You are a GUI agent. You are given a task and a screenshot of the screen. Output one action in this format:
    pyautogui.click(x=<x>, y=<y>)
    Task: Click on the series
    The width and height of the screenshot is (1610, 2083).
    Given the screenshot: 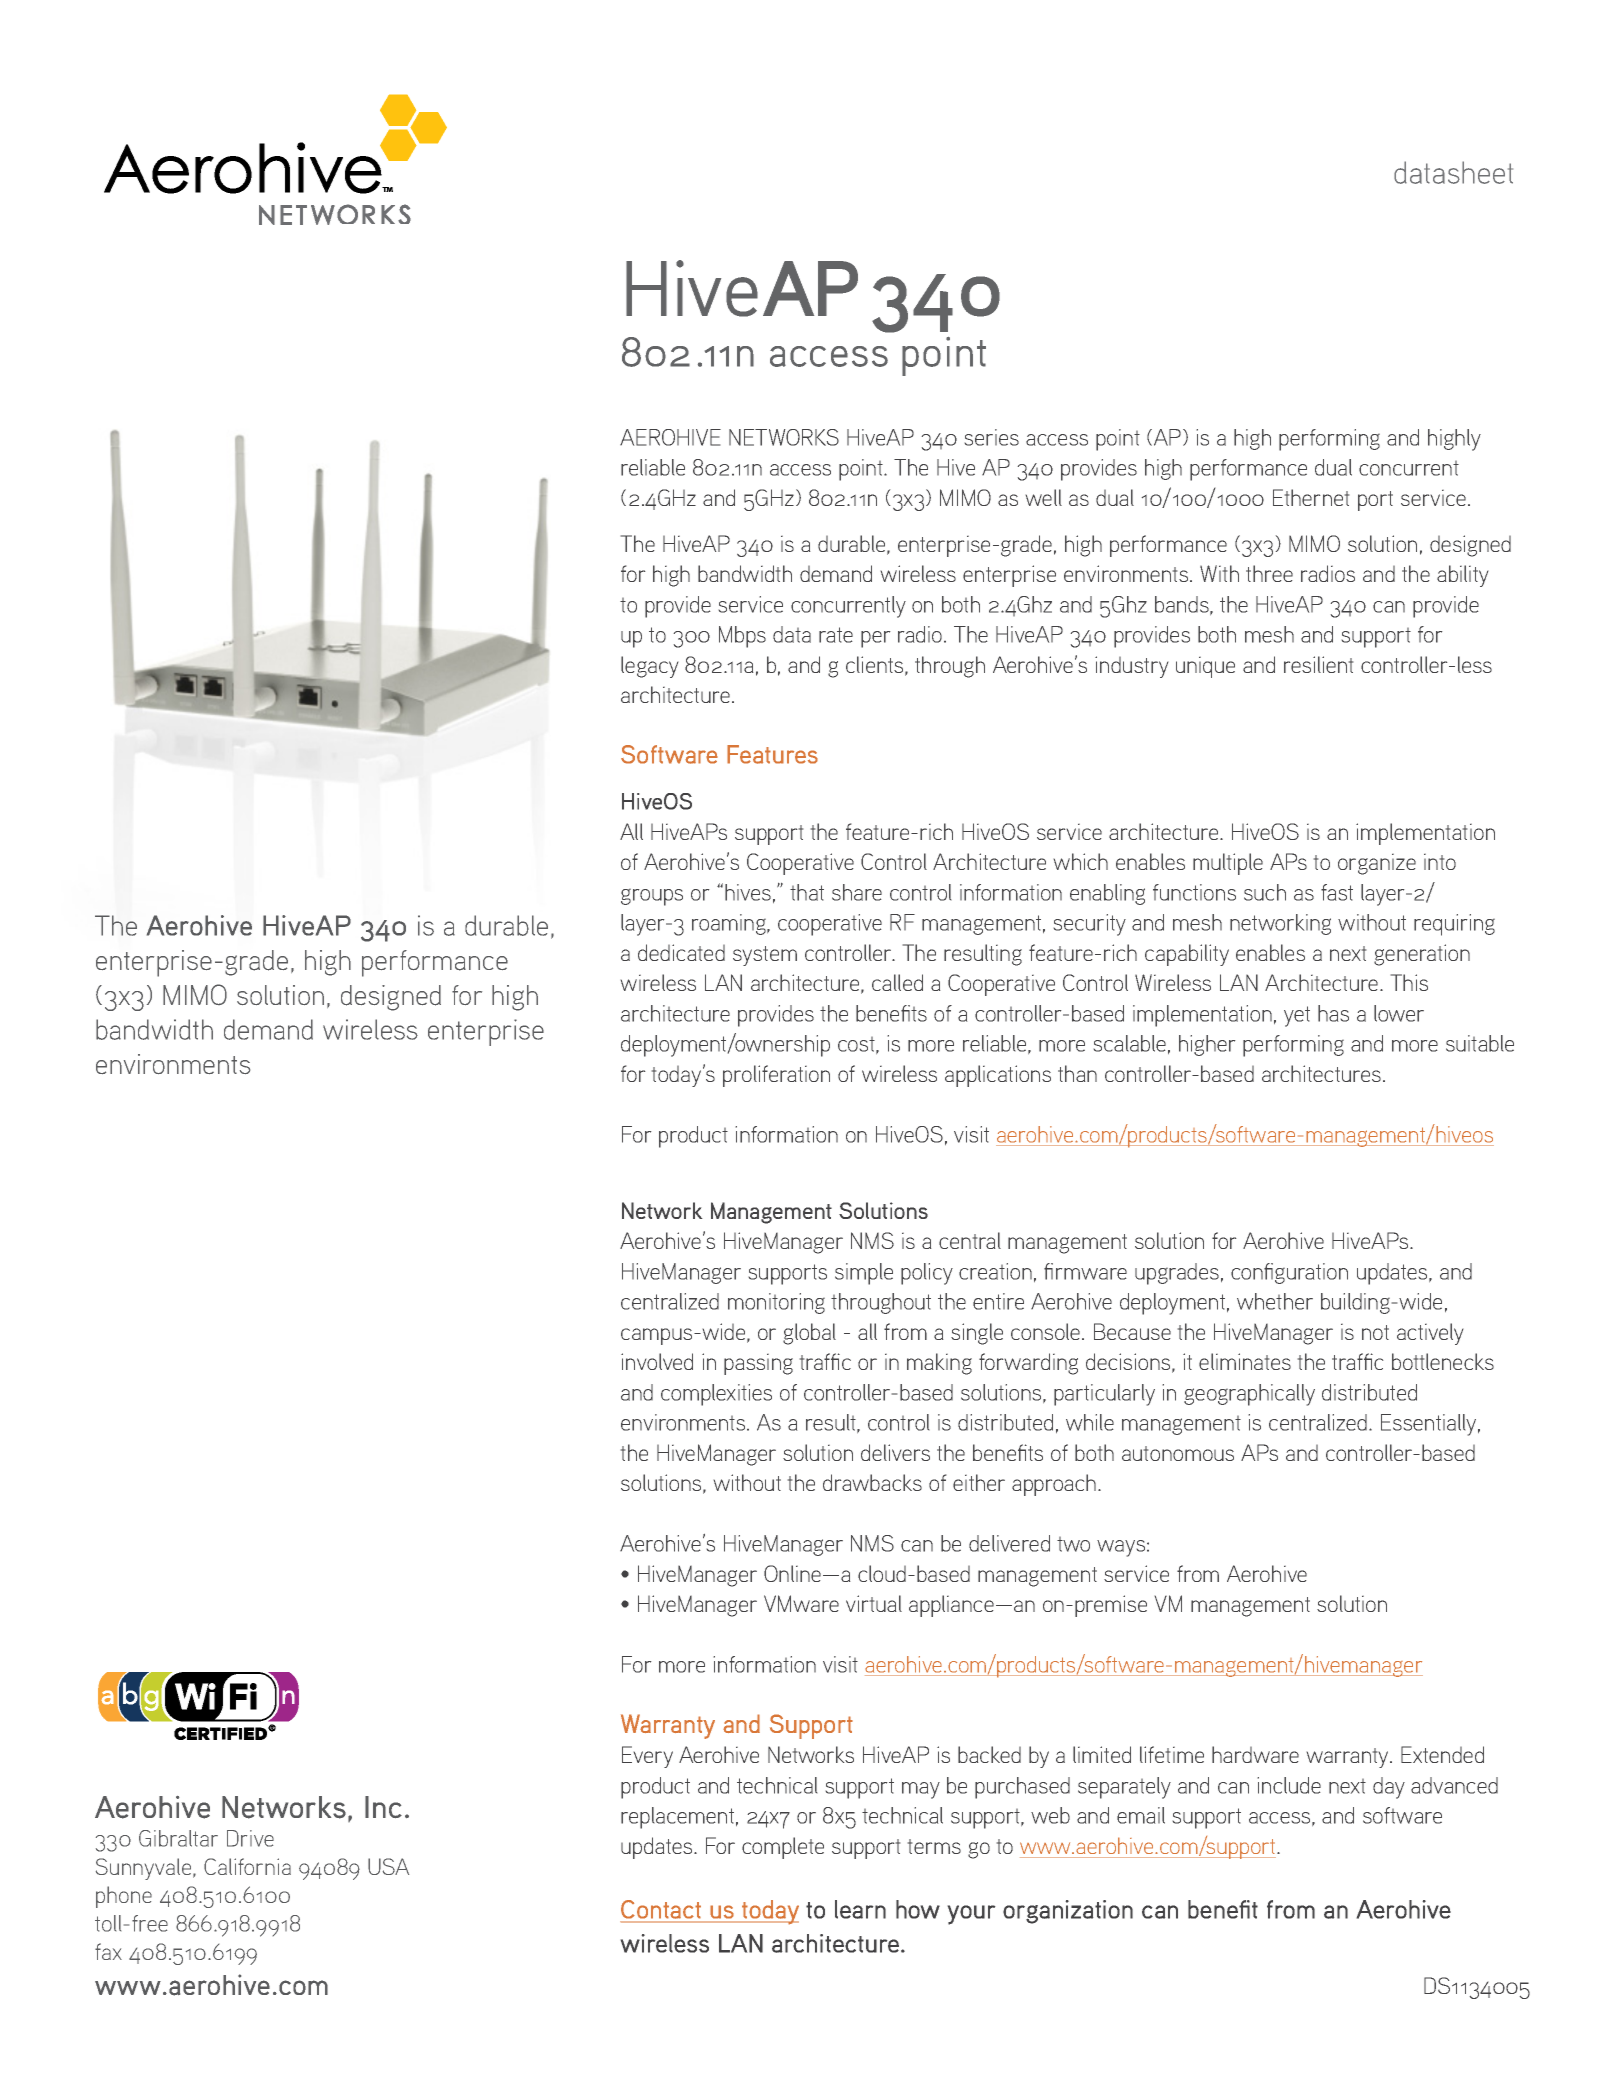 What is the action you would take?
    pyautogui.click(x=992, y=437)
